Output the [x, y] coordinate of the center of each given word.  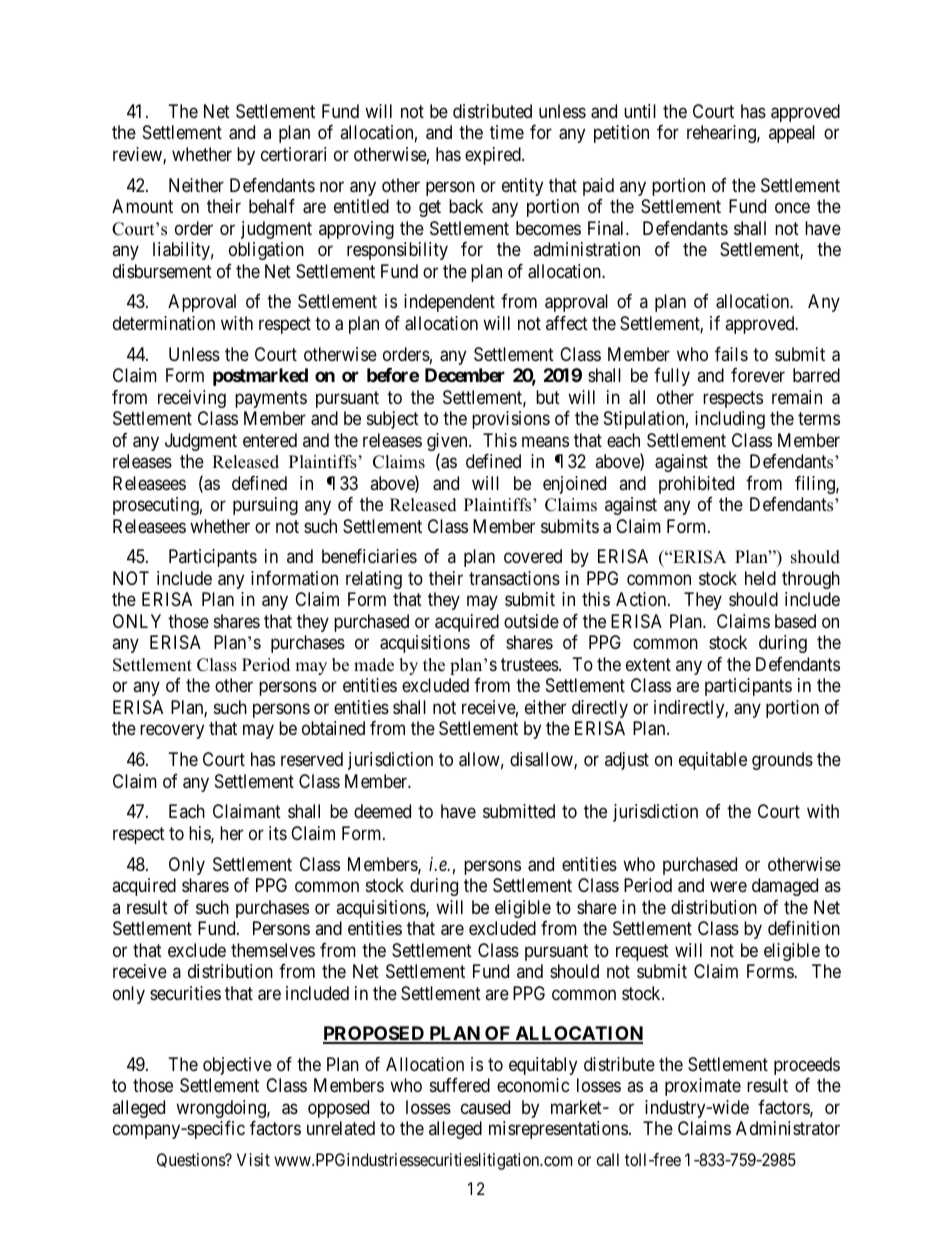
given [448, 443]
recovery [172, 732]
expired [494, 156]
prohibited [696, 485]
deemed [382, 811]
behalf [272, 206]
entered [270, 440]
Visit [253, 1159]
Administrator [788, 1128]
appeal [792, 134]
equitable [713, 761]
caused [485, 1107]
